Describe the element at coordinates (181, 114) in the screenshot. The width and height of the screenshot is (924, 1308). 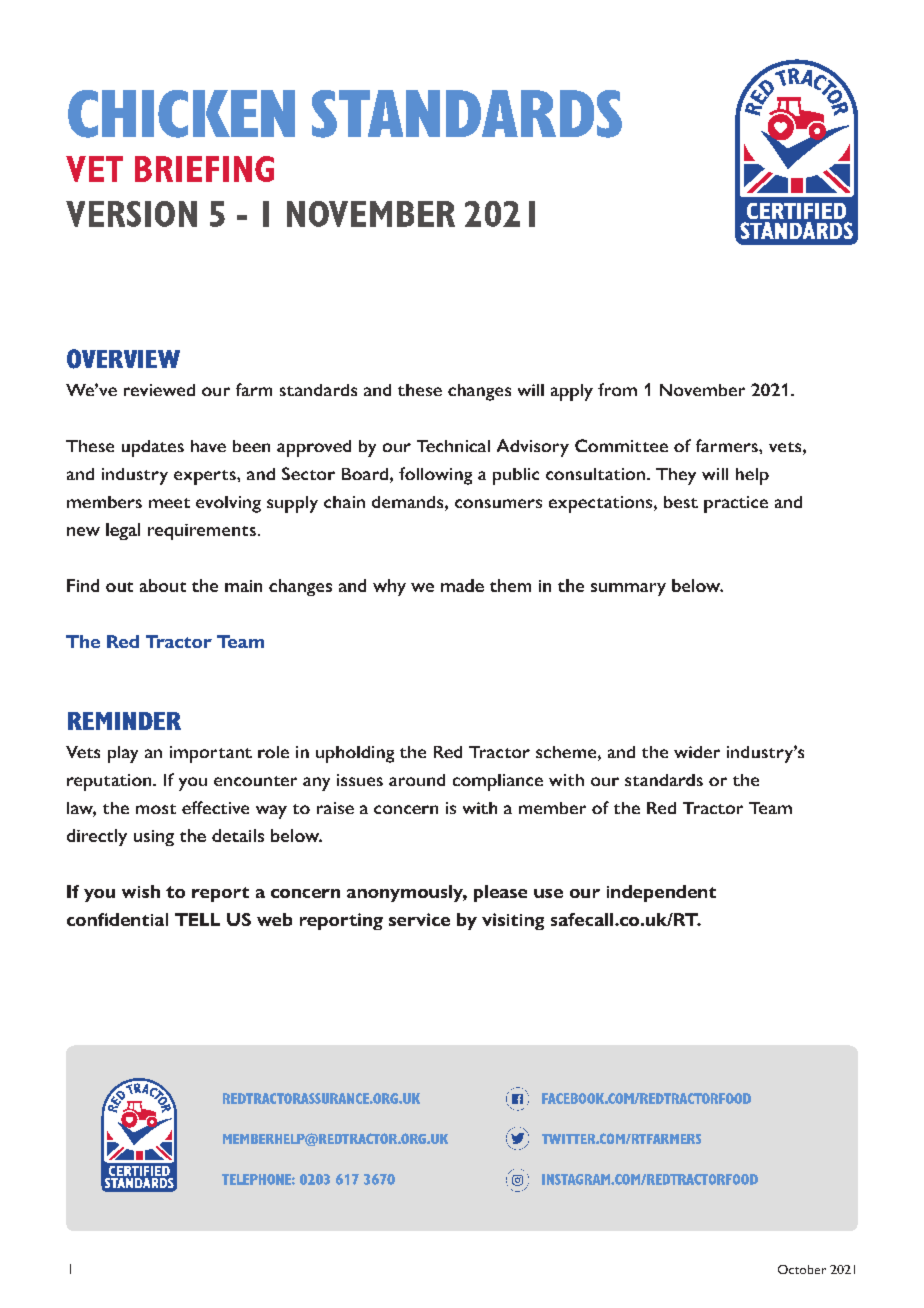
I see `CHICKEN` at that location.
